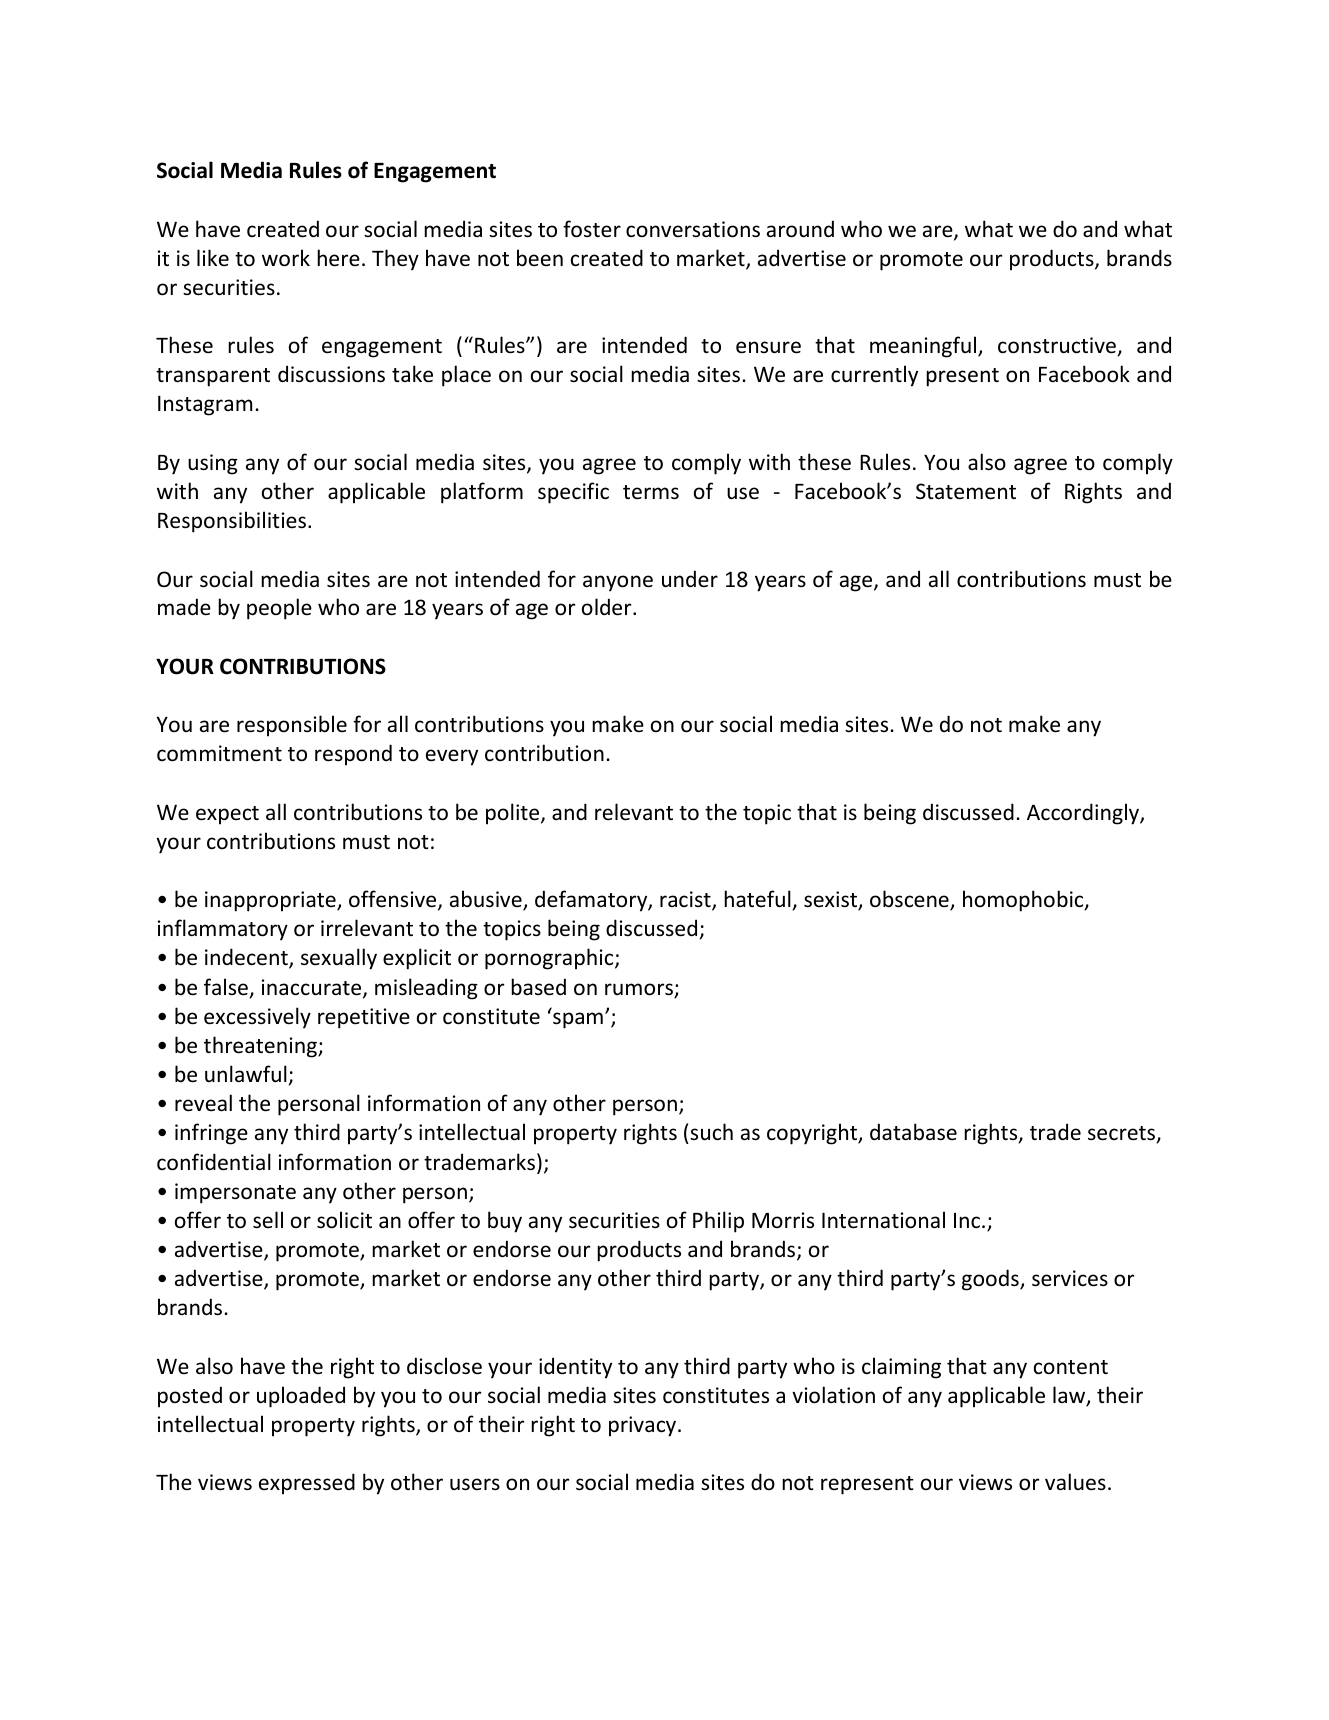 The height and width of the screenshot is (1720, 1329). Describe the element at coordinates (578, 1020) in the screenshot. I see `spam` at that location.
